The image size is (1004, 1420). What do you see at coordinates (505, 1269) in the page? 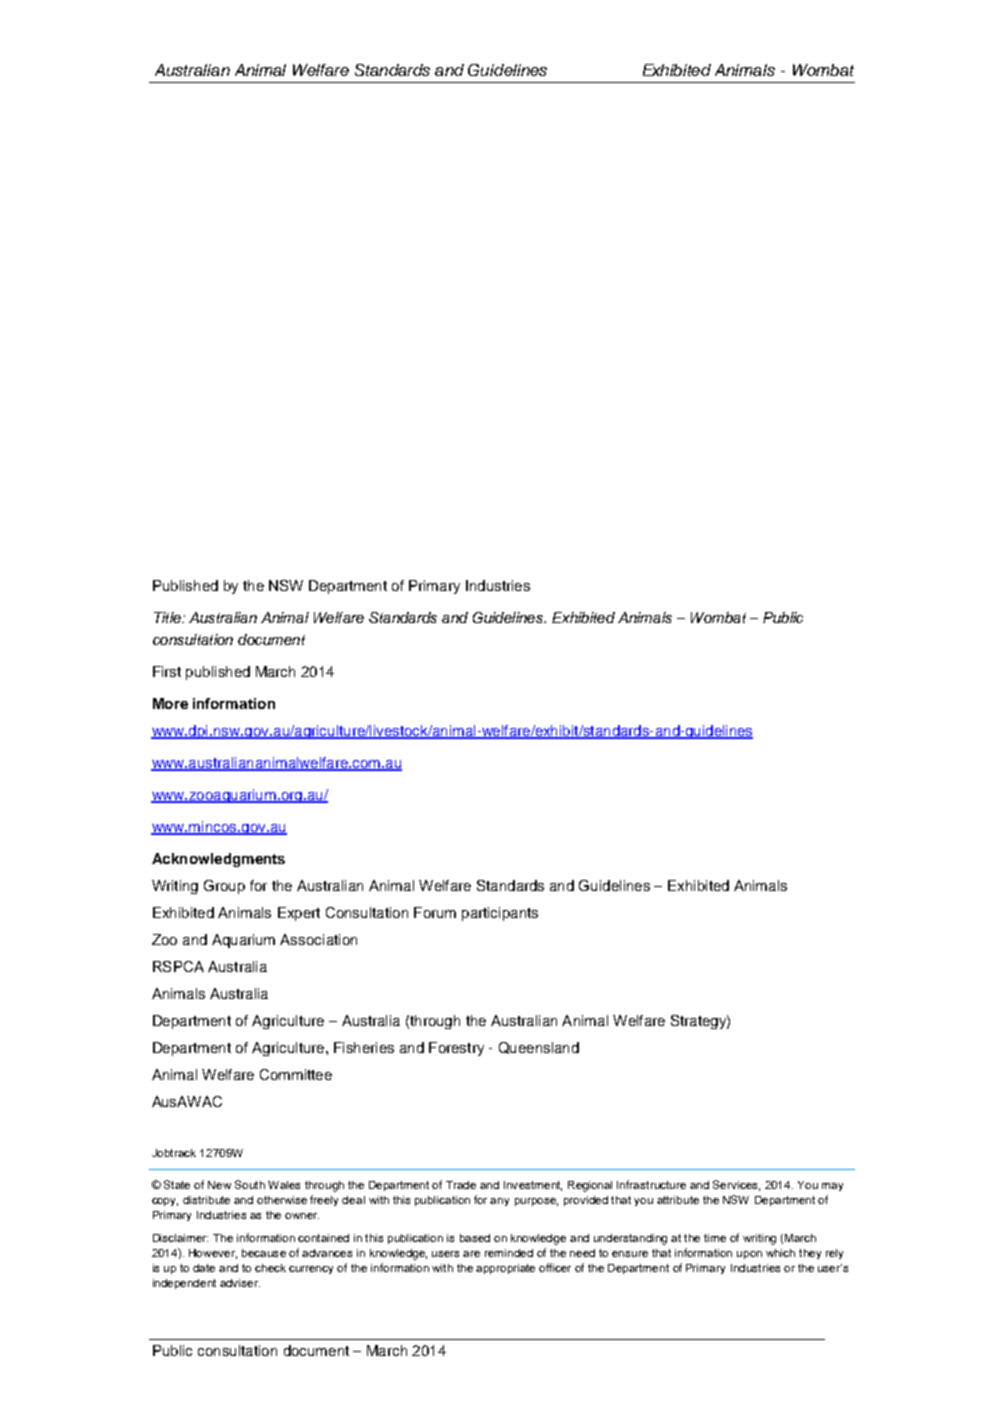
I see `appropriate` at bounding box center [505, 1269].
